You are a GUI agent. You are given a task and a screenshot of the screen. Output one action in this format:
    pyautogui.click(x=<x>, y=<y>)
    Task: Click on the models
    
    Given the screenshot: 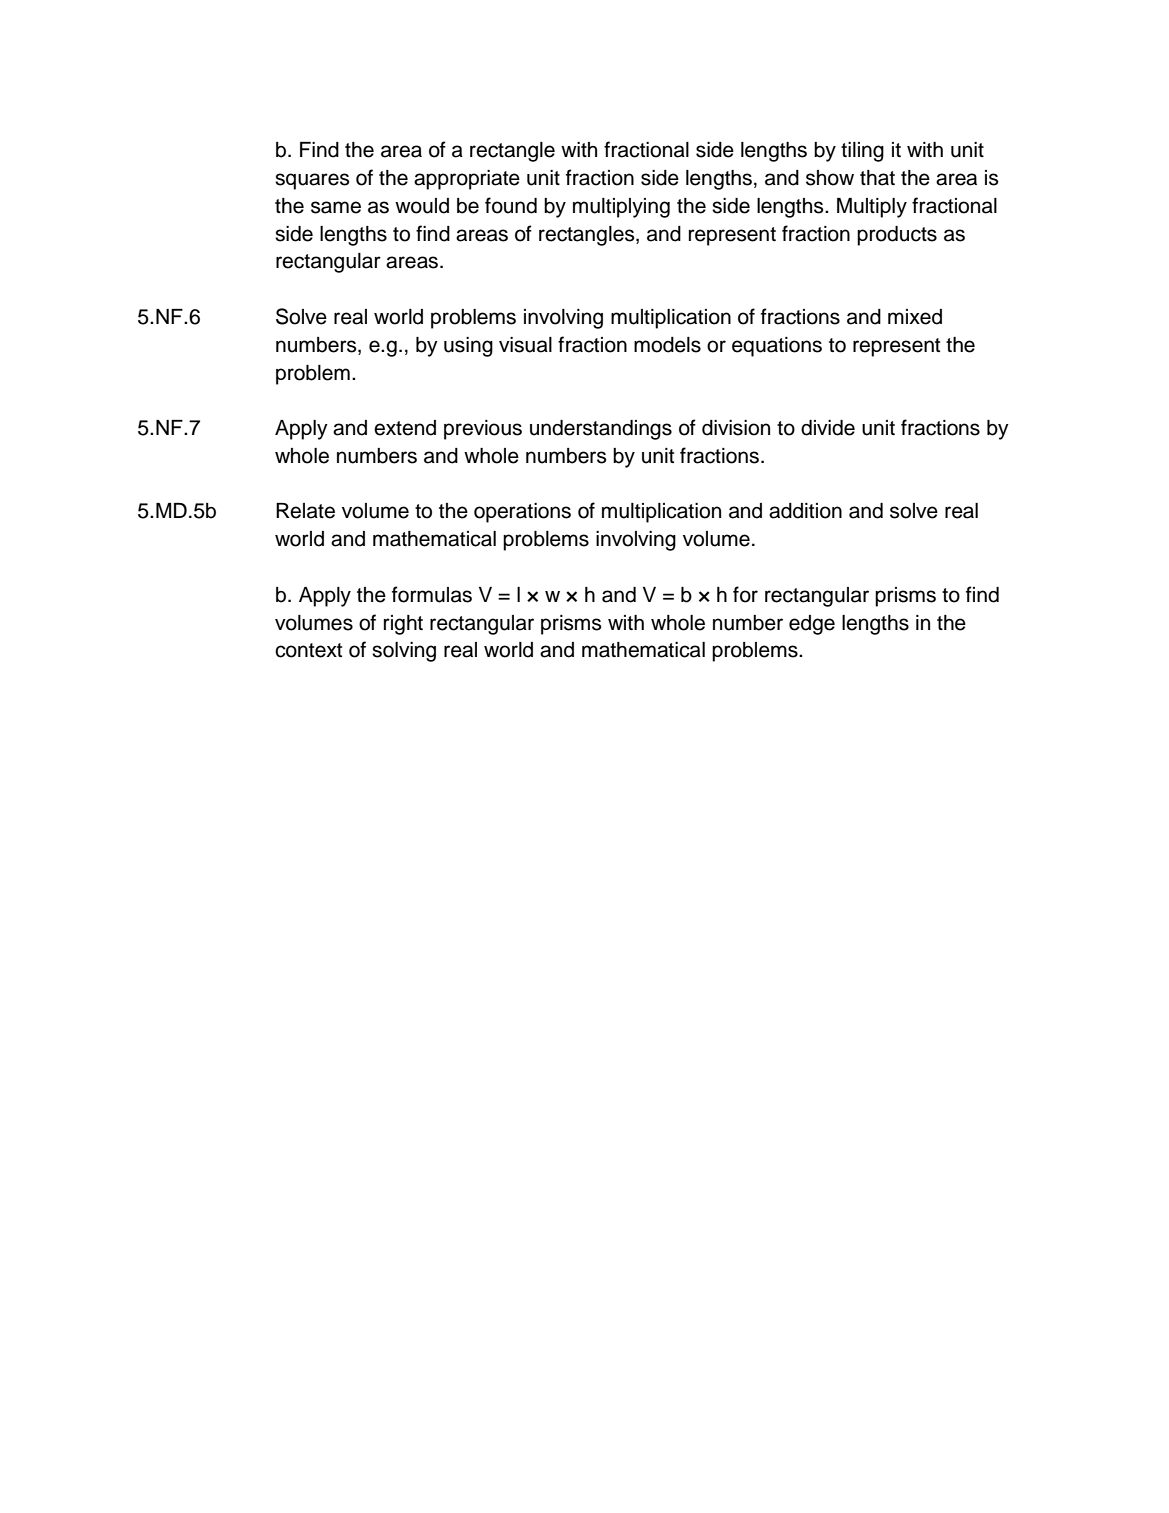 What is the action you would take?
    pyautogui.click(x=667, y=345)
